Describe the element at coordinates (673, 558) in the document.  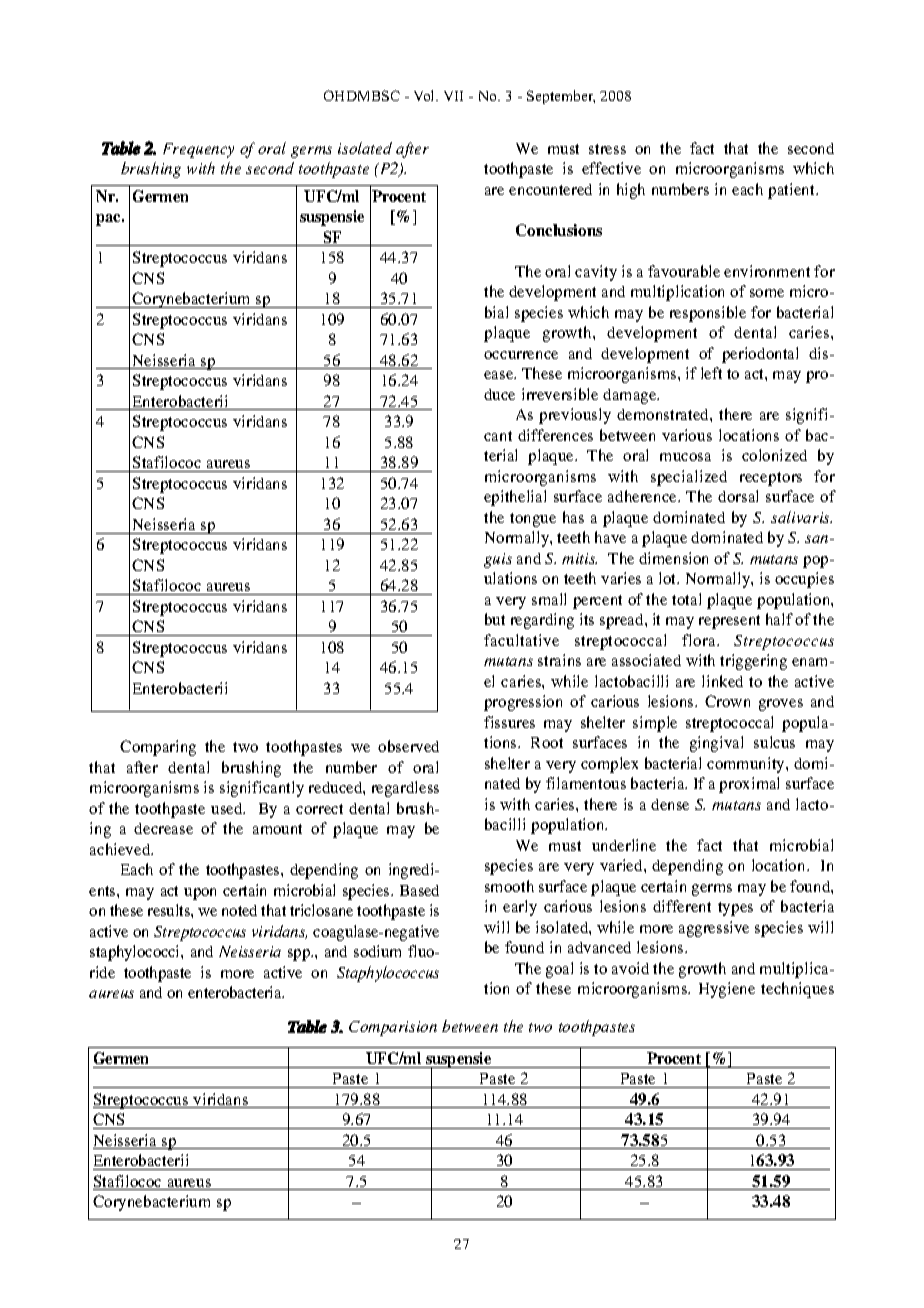
I see `dimension` at that location.
